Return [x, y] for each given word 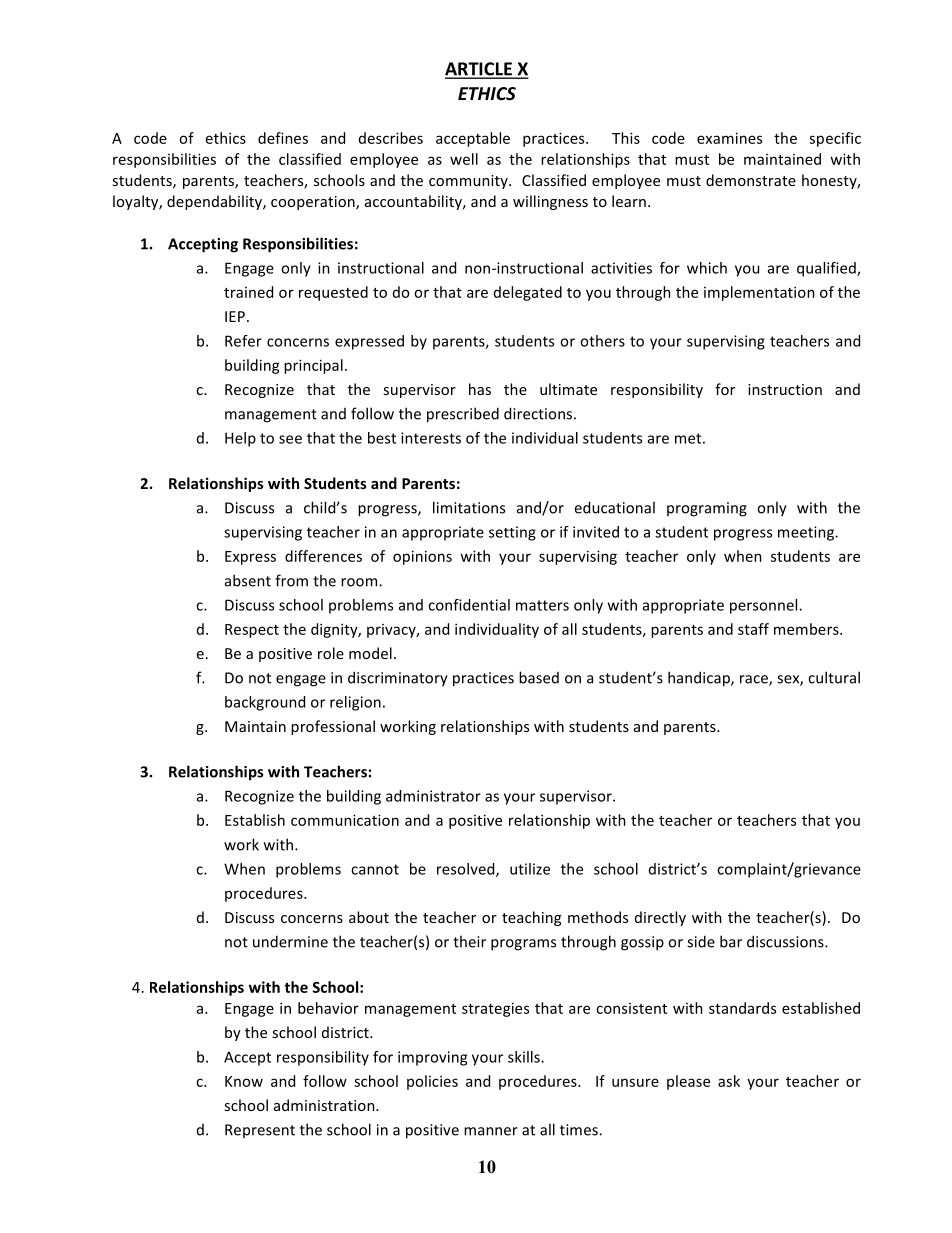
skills [525, 1057]
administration [325, 1105]
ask [729, 1081]
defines [283, 138]
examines [729, 138]
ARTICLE [479, 70]
